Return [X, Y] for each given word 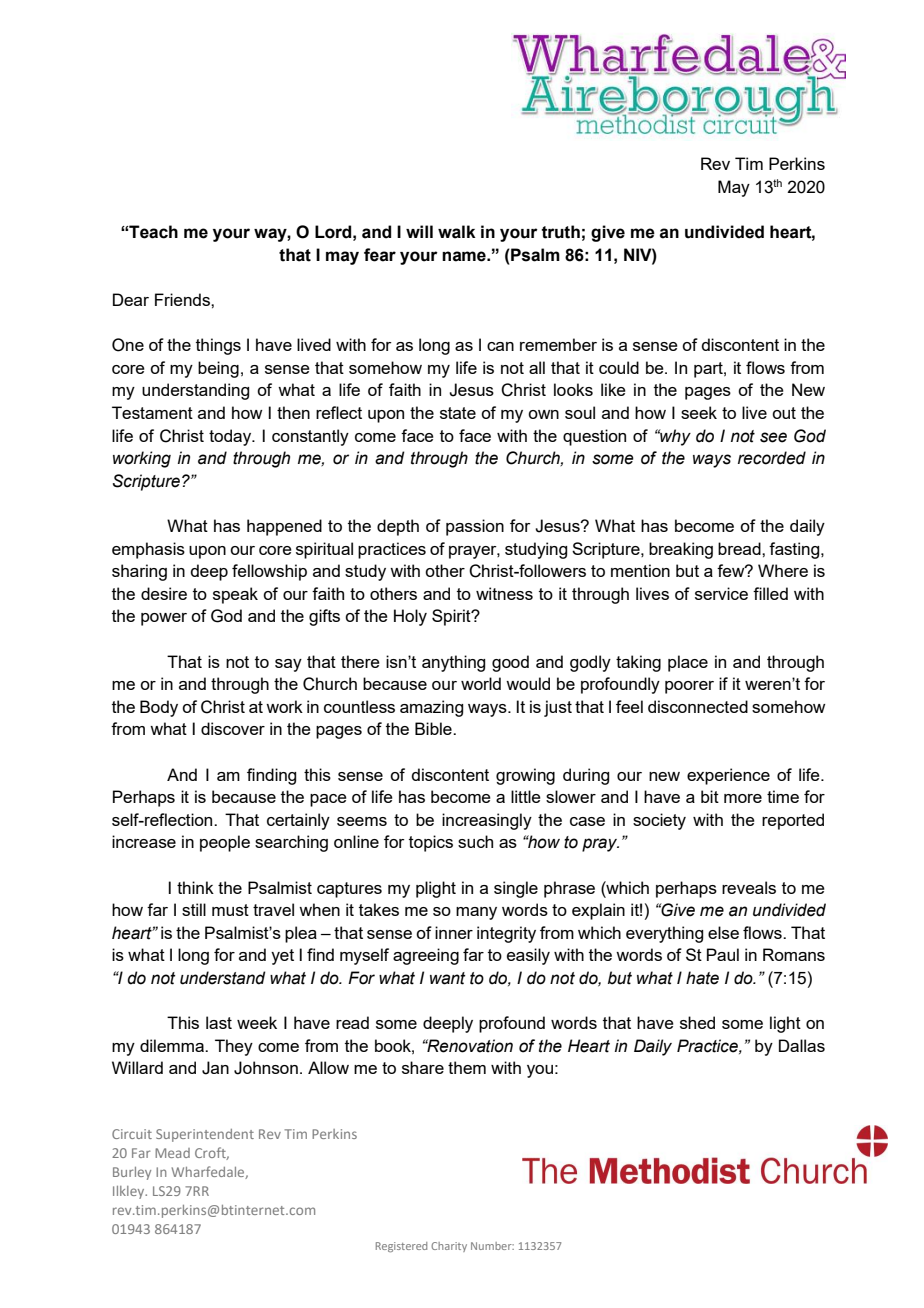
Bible [434, 728]
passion [475, 527]
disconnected [698, 706]
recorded [772, 458]
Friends [183, 299]
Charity [449, 1247]
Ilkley [130, 1192]
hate [702, 978]
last [219, 1022]
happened [284, 527]
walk [457, 232]
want [448, 978]
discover [233, 728]
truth [560, 232]
